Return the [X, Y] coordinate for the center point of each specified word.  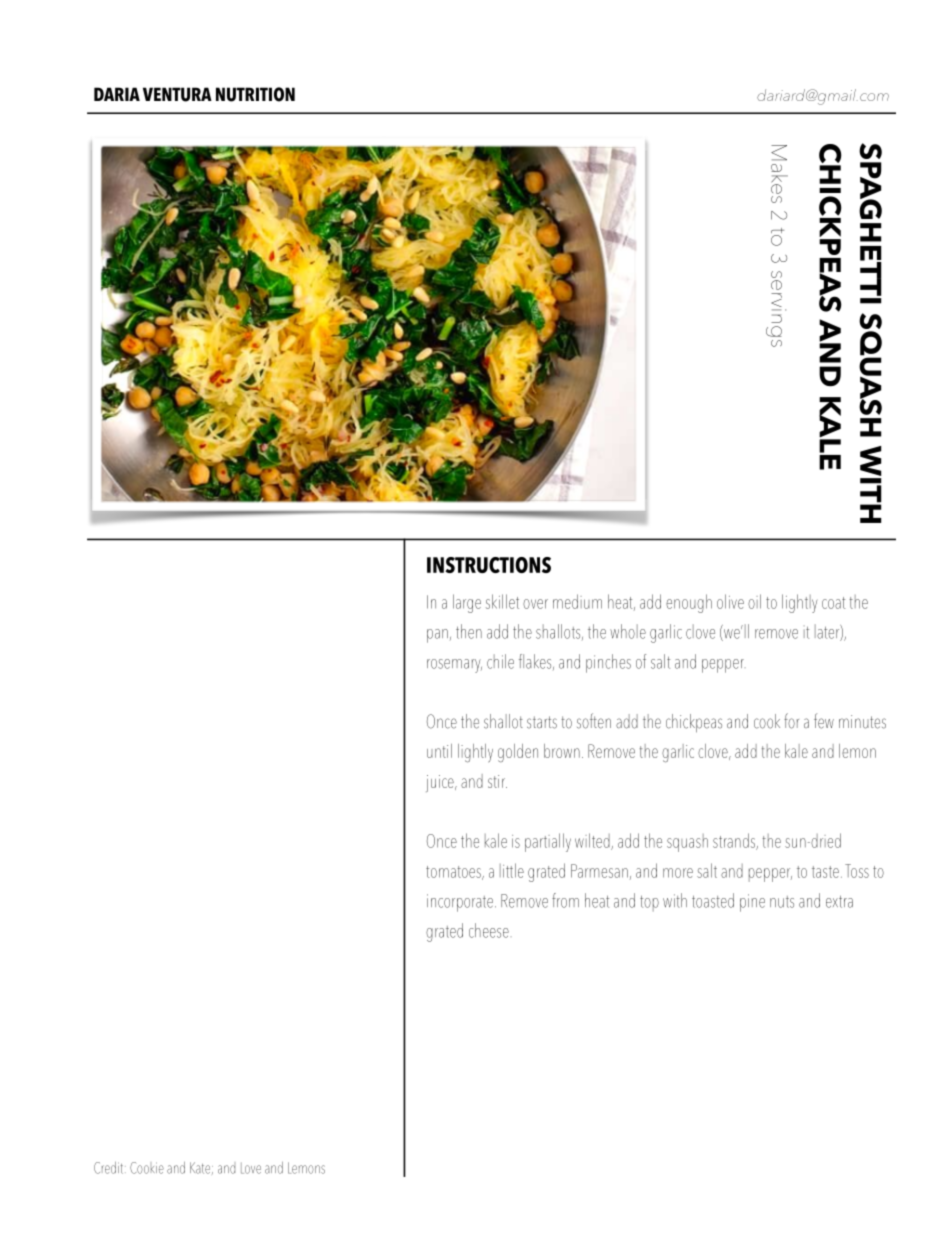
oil [754, 601]
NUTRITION [255, 94]
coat [833, 603]
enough [689, 603]
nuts [782, 902]
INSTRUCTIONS [489, 565]
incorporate [460, 903]
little [512, 870]
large [467, 603]
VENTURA [177, 94]
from [565, 900]
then [469, 631]
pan [437, 636]
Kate [200, 1168]
